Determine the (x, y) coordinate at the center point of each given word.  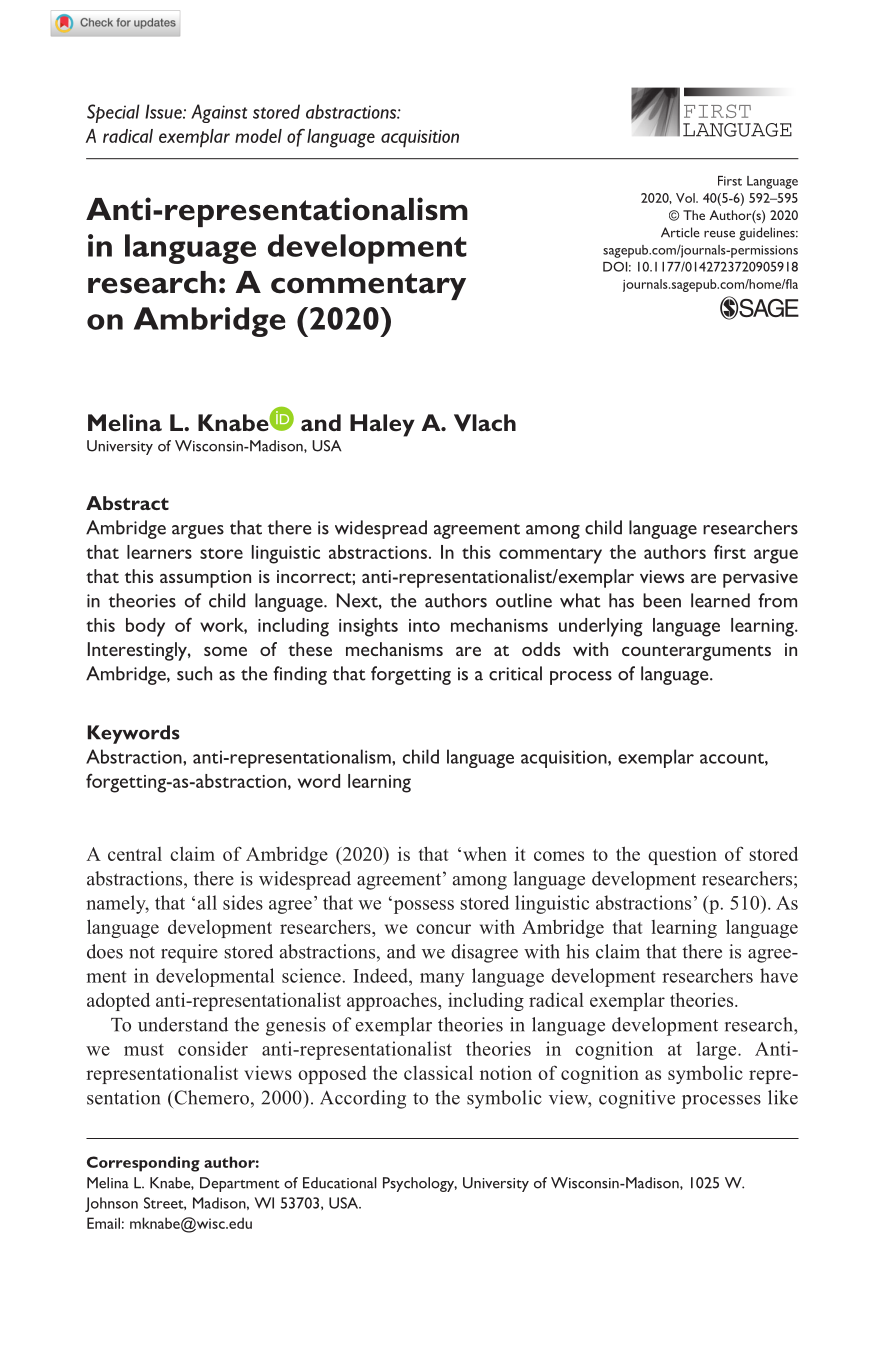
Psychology (420, 1184)
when (485, 853)
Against (219, 113)
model (258, 136)
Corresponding (143, 1164)
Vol (686, 198)
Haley (382, 425)
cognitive (637, 1099)
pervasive (760, 579)
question (682, 856)
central (135, 854)
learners (159, 552)
